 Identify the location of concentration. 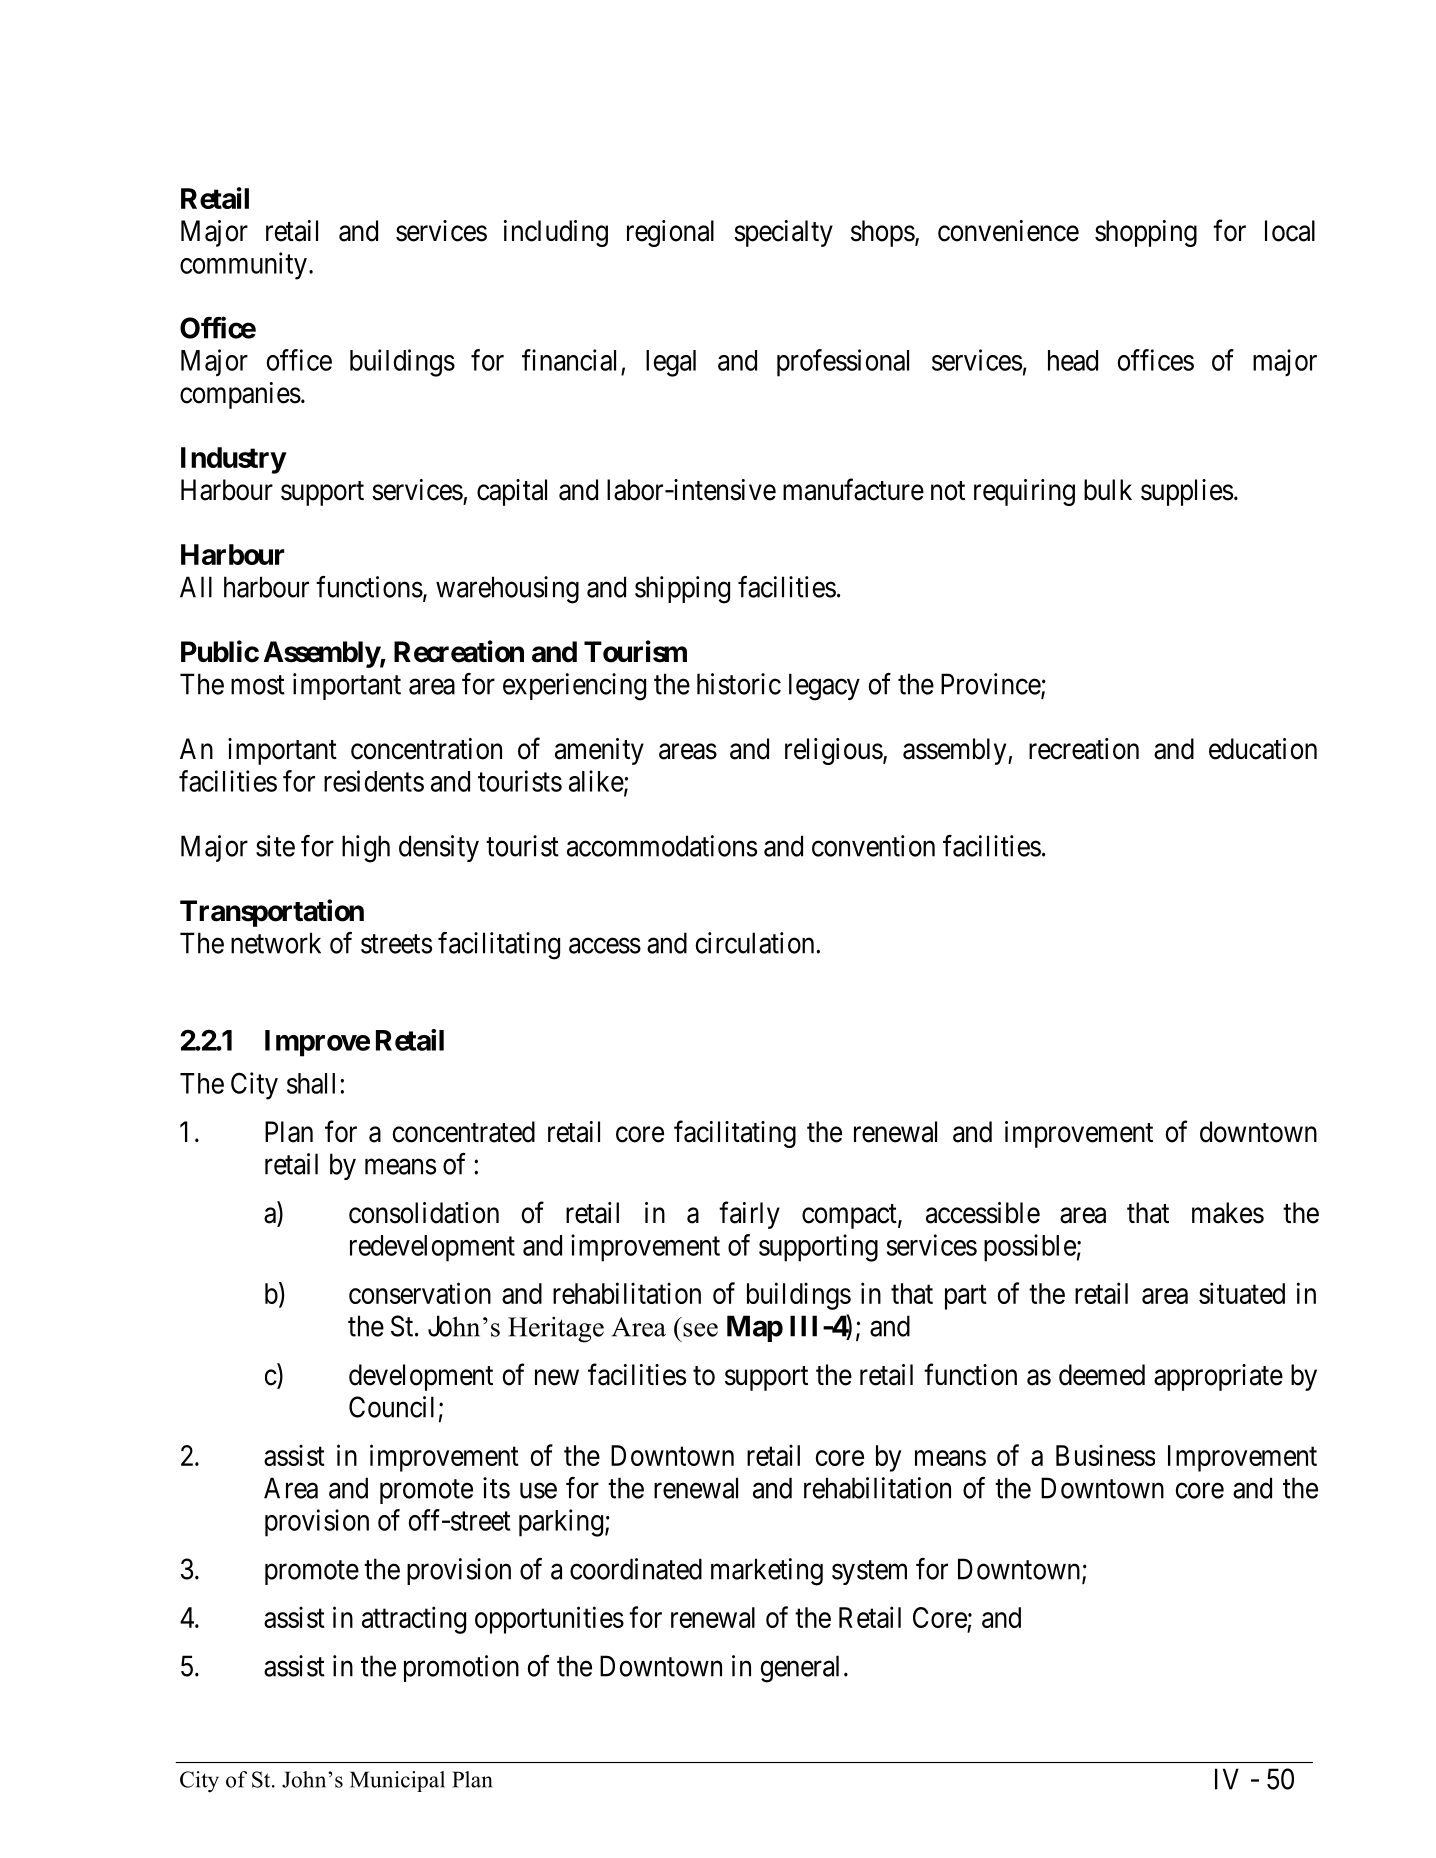
(426, 749).
